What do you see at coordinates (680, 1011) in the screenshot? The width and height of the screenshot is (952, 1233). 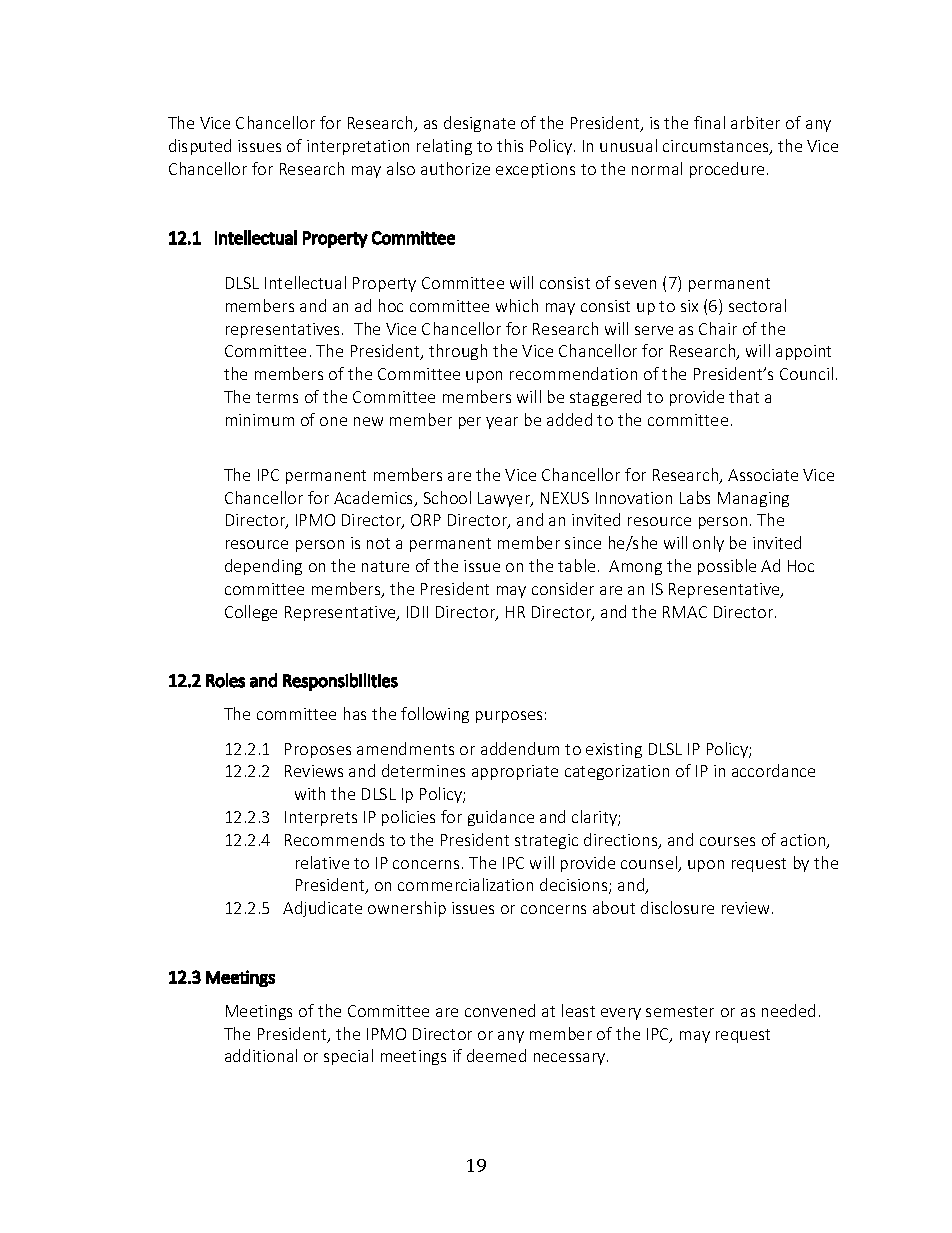 I see `semester` at bounding box center [680, 1011].
